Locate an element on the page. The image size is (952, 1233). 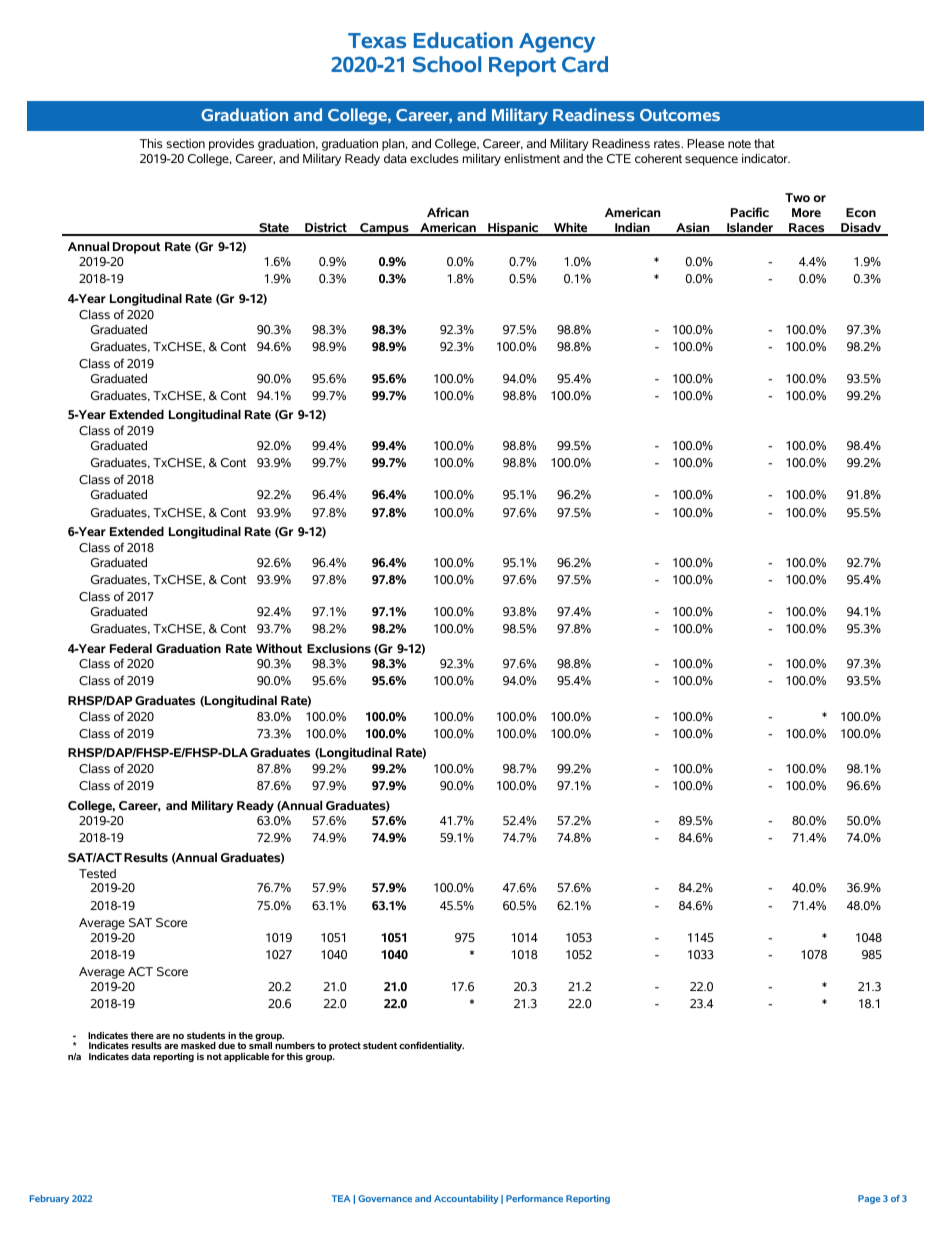
section is located at coordinates (185, 143).
